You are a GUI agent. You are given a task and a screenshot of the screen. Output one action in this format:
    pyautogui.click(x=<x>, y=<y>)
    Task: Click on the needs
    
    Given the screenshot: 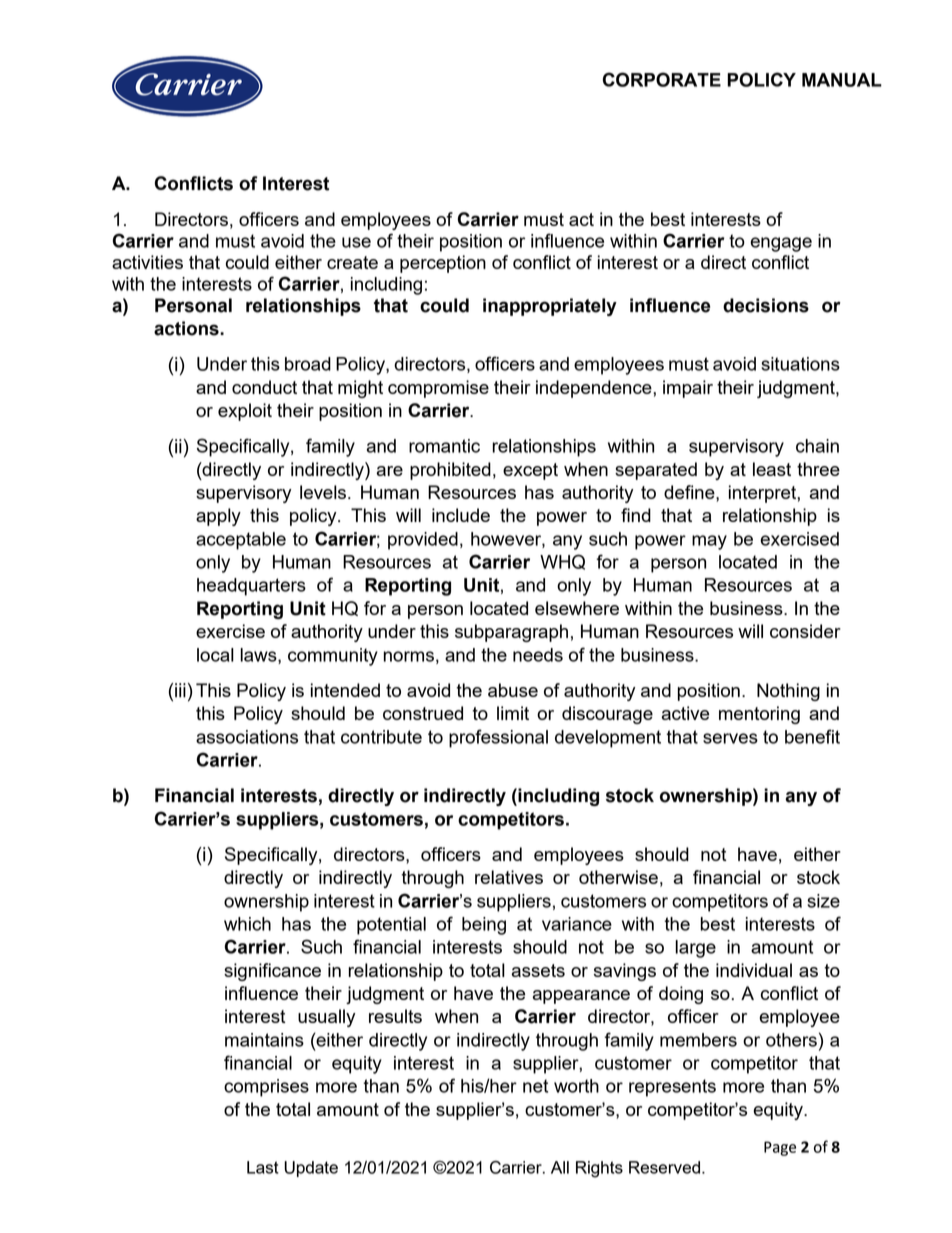 What is the action you would take?
    pyautogui.click(x=538, y=655)
